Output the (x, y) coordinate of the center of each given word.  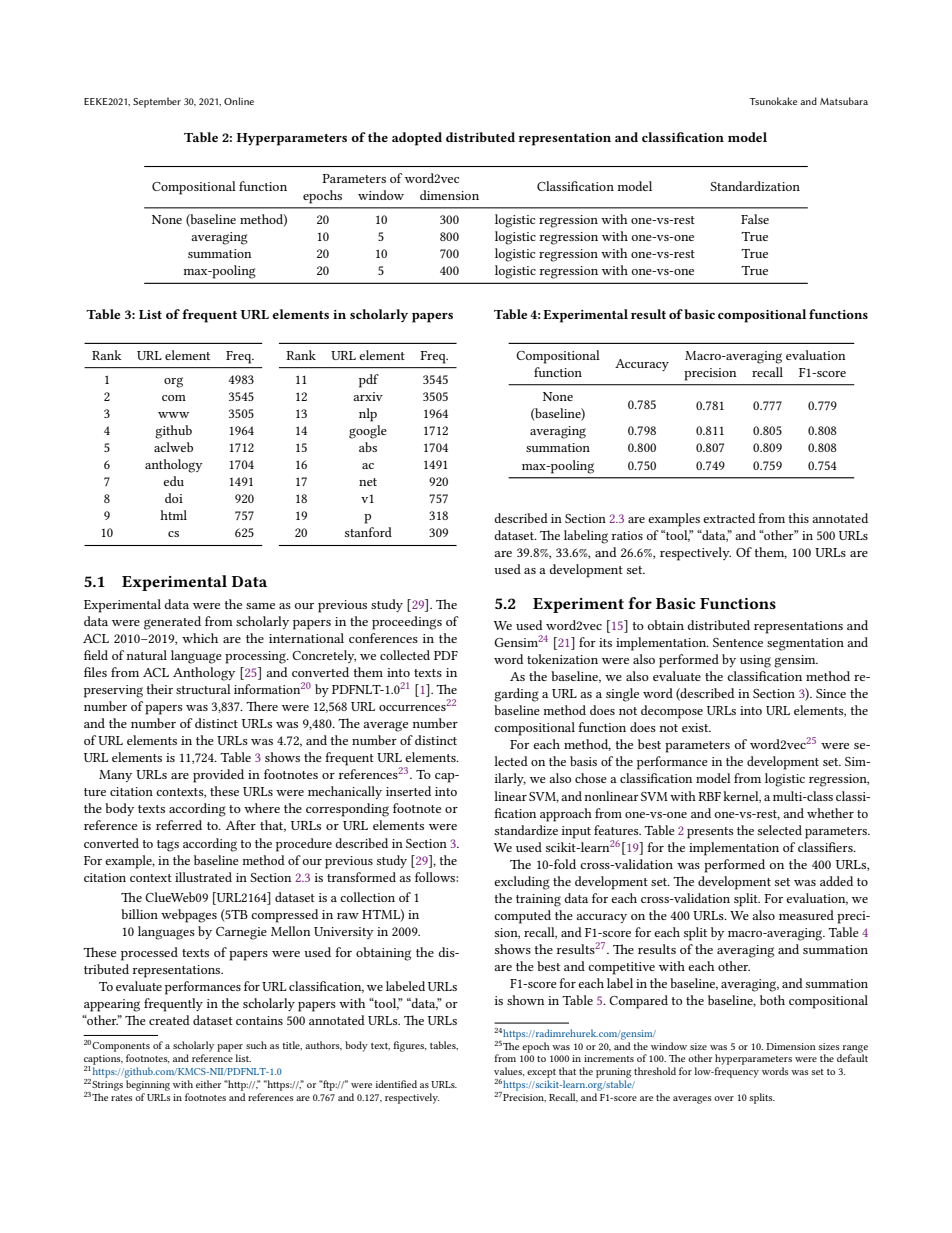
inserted (408, 791)
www (173, 415)
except (541, 1073)
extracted (729, 518)
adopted (417, 139)
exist (696, 727)
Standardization (755, 186)
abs (368, 447)
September (157, 102)
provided (218, 776)
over (724, 1098)
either (208, 1084)
